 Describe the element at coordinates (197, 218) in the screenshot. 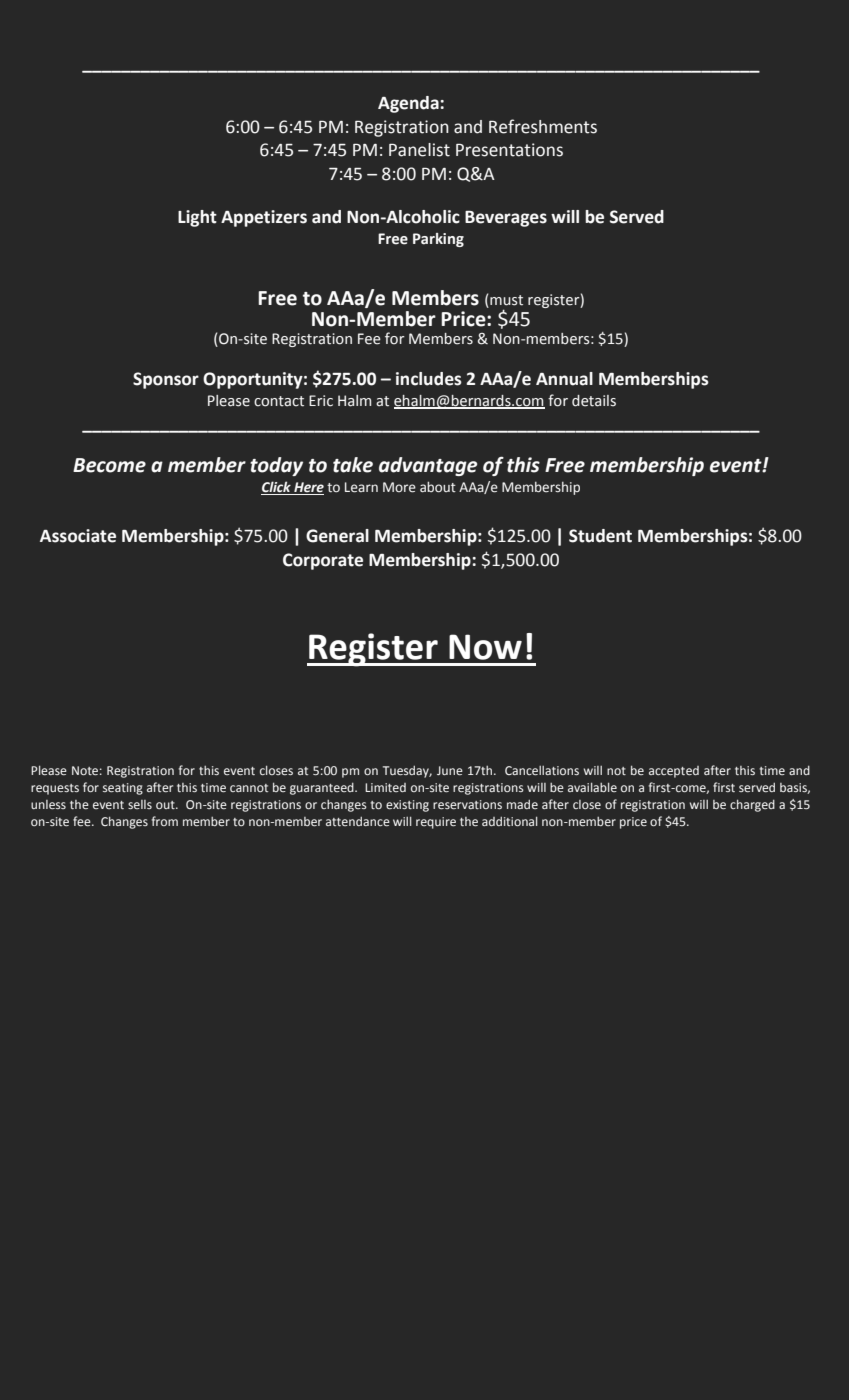

I see `Light` at that location.
